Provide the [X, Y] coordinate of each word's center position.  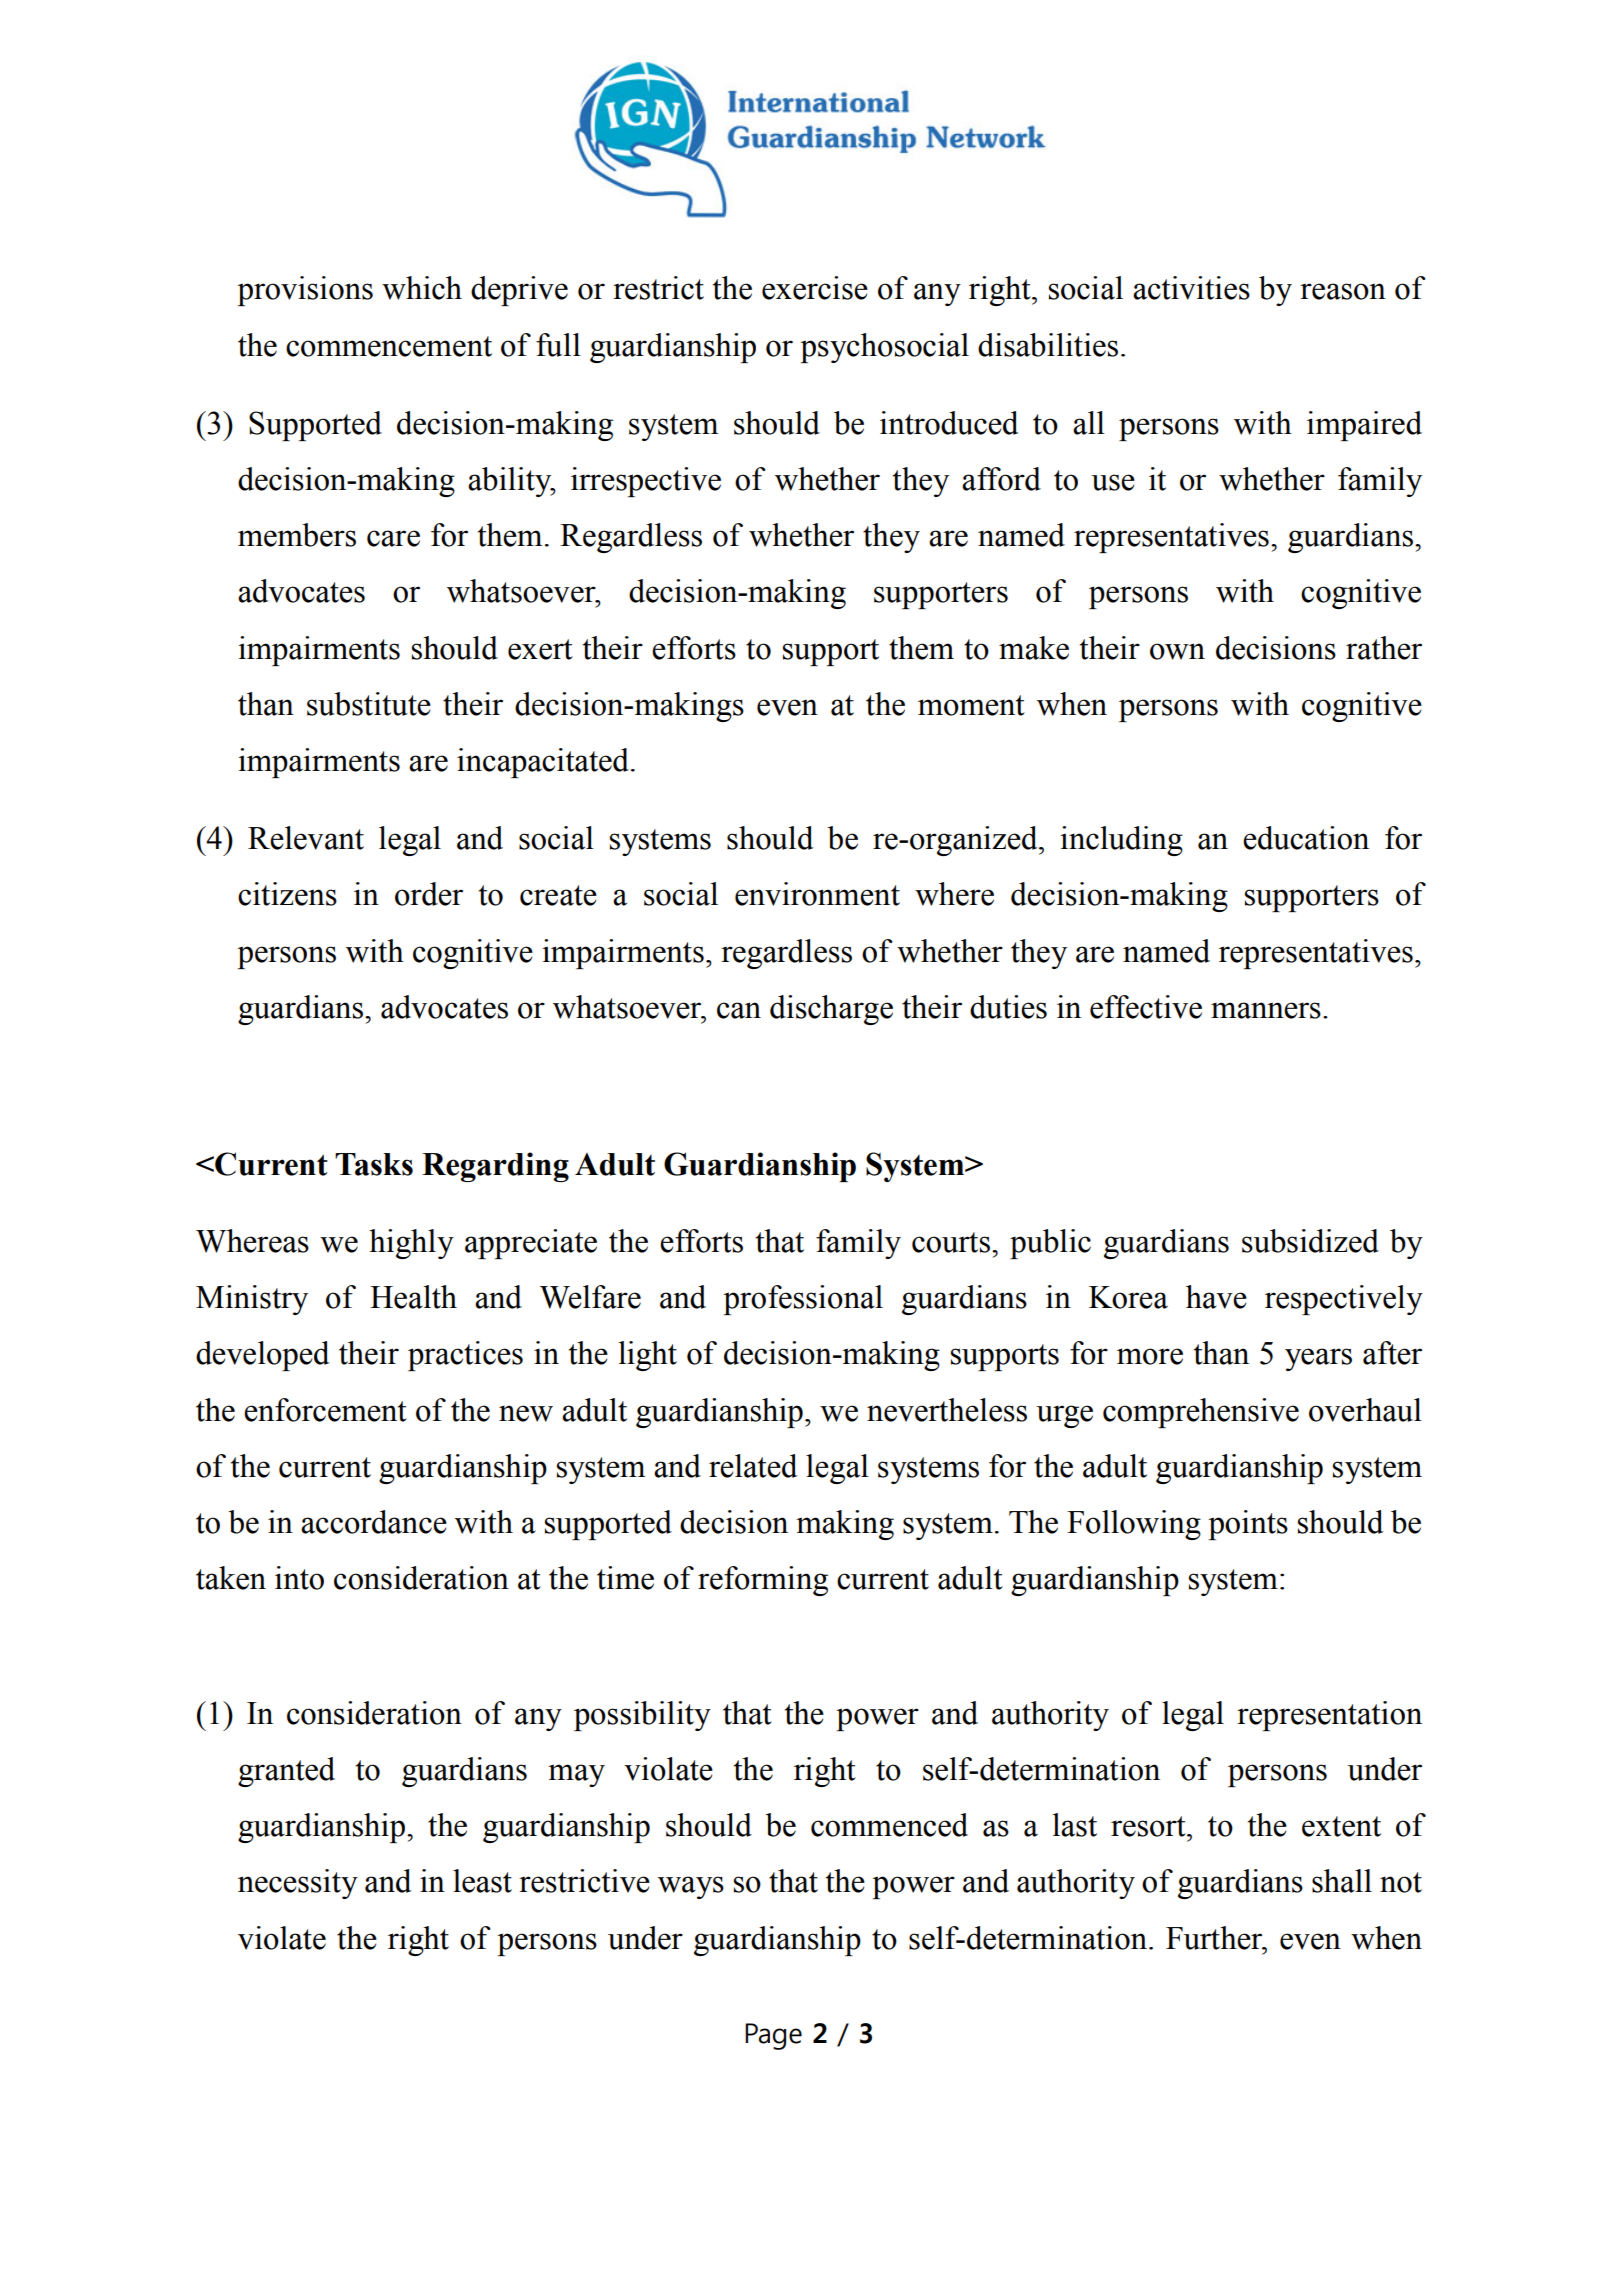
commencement [389, 346]
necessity [298, 1884]
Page [773, 2036]
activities [1191, 288]
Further [1215, 1938]
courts [951, 1242]
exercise [815, 288]
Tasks [374, 1164]
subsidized [1310, 1241]
